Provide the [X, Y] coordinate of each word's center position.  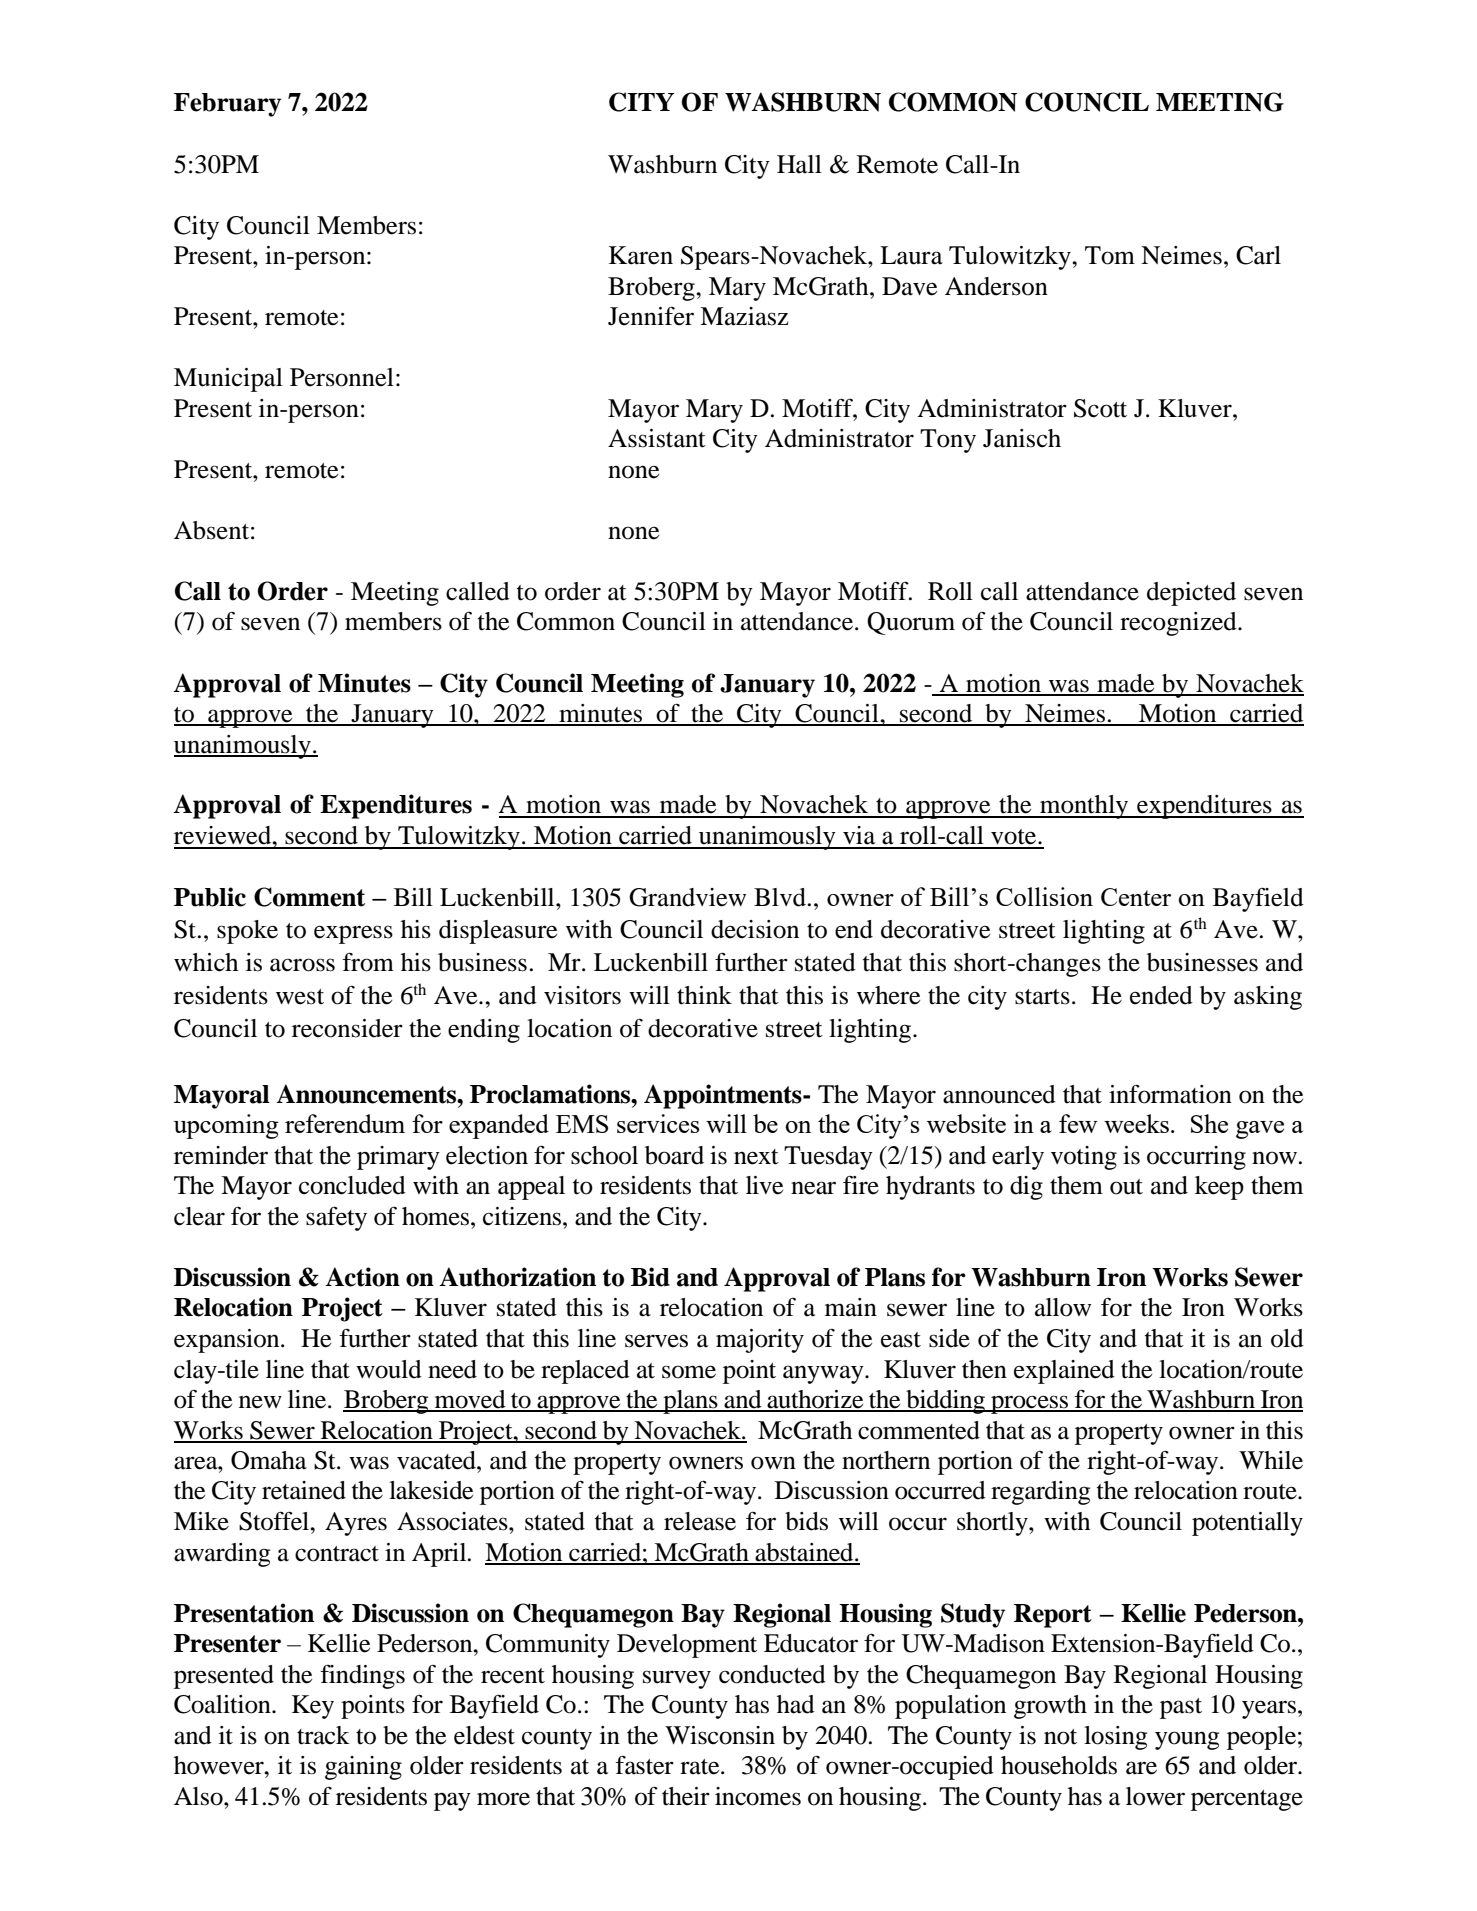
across [302, 965]
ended [1161, 995]
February [227, 105]
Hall [799, 164]
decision [755, 929]
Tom [1110, 255]
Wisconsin [720, 1735]
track [323, 1735]
